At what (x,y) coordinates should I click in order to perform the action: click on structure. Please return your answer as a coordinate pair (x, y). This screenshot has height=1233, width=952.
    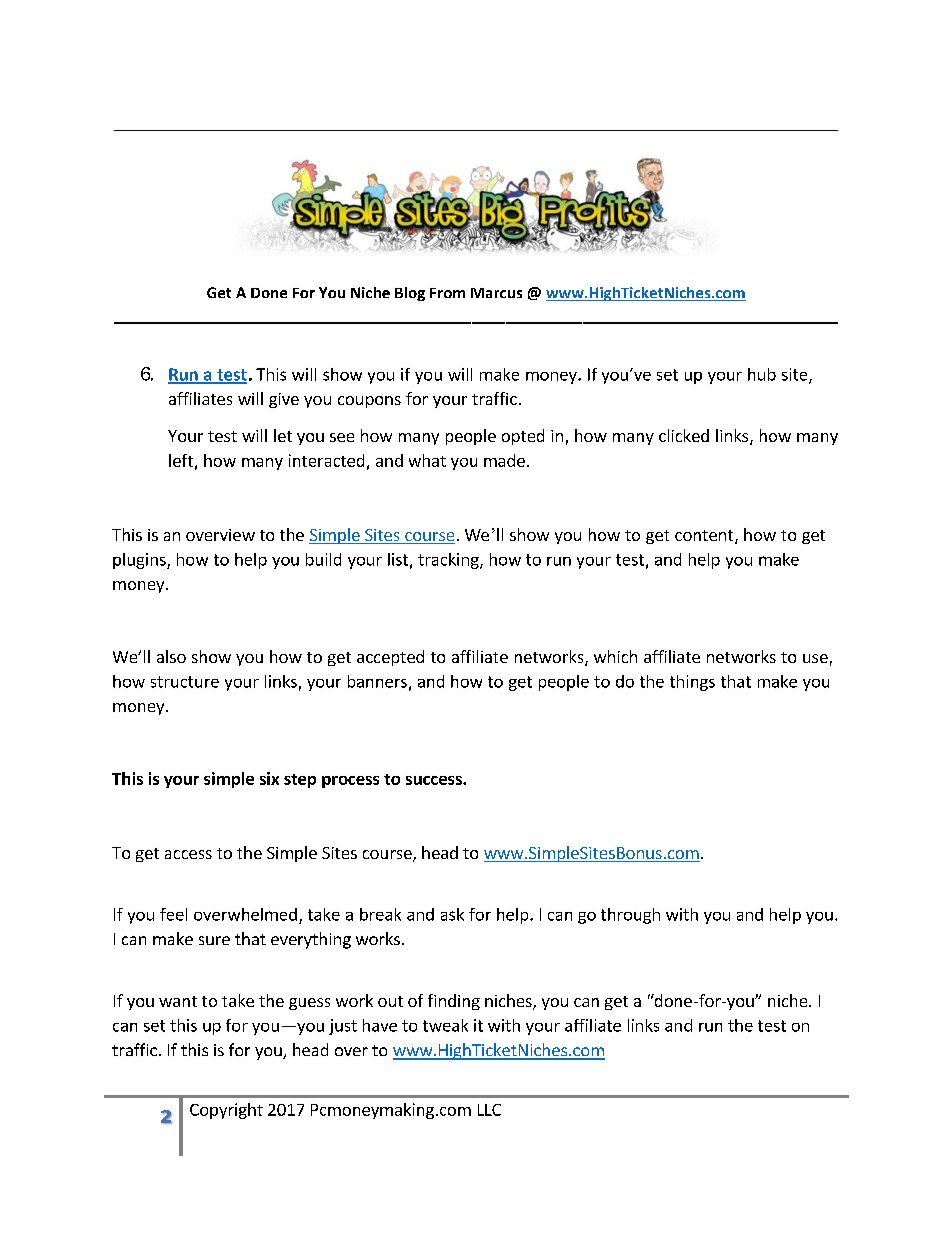
    Looking at the image, I should click on (185, 682).
